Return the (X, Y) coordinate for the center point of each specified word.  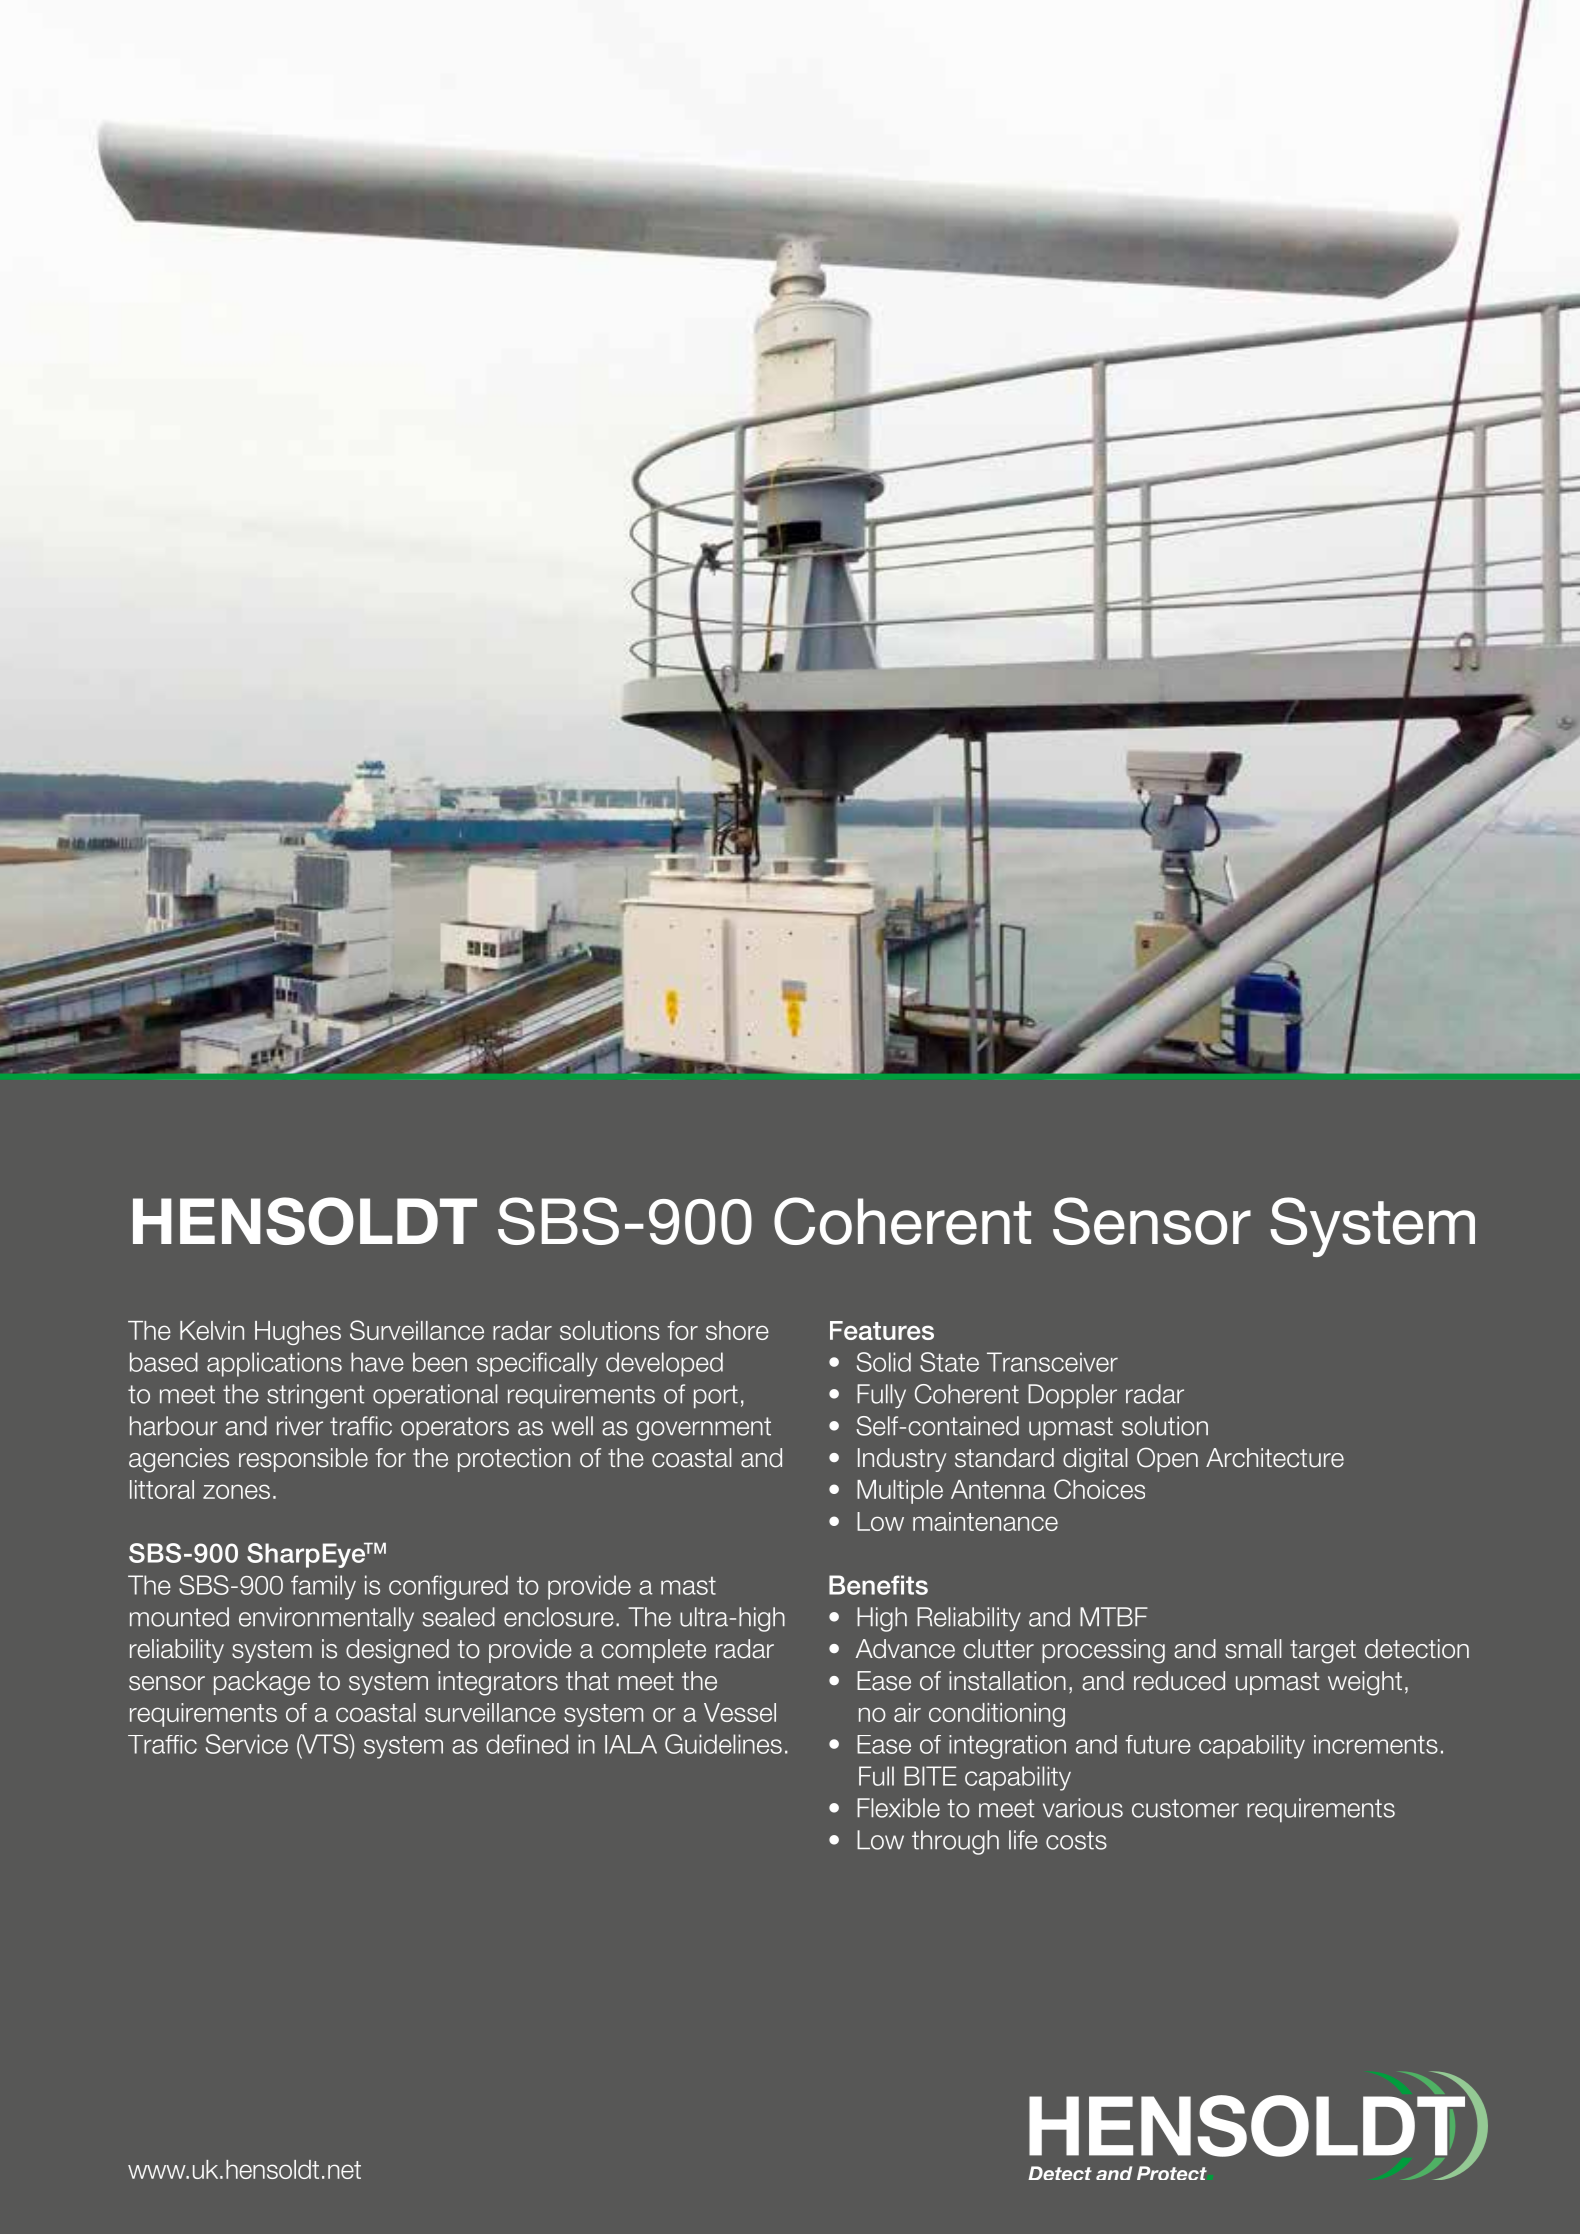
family (323, 1587)
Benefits (878, 1585)
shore (737, 1330)
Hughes (298, 1333)
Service (247, 1744)
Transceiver (1052, 1362)
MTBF (1114, 1616)
